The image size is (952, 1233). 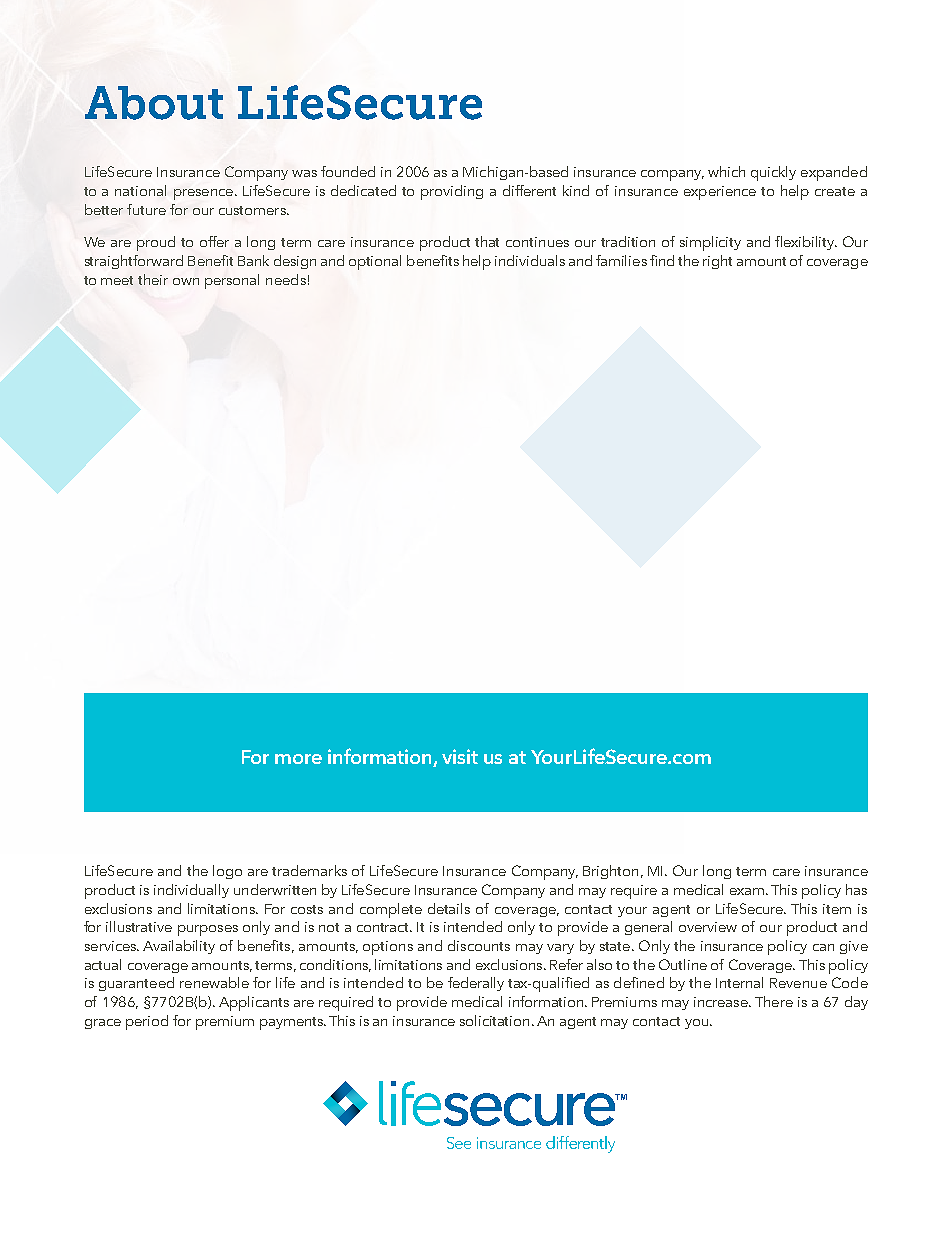 What do you see at coordinates (460, 756) in the document?
I see `visit` at bounding box center [460, 756].
